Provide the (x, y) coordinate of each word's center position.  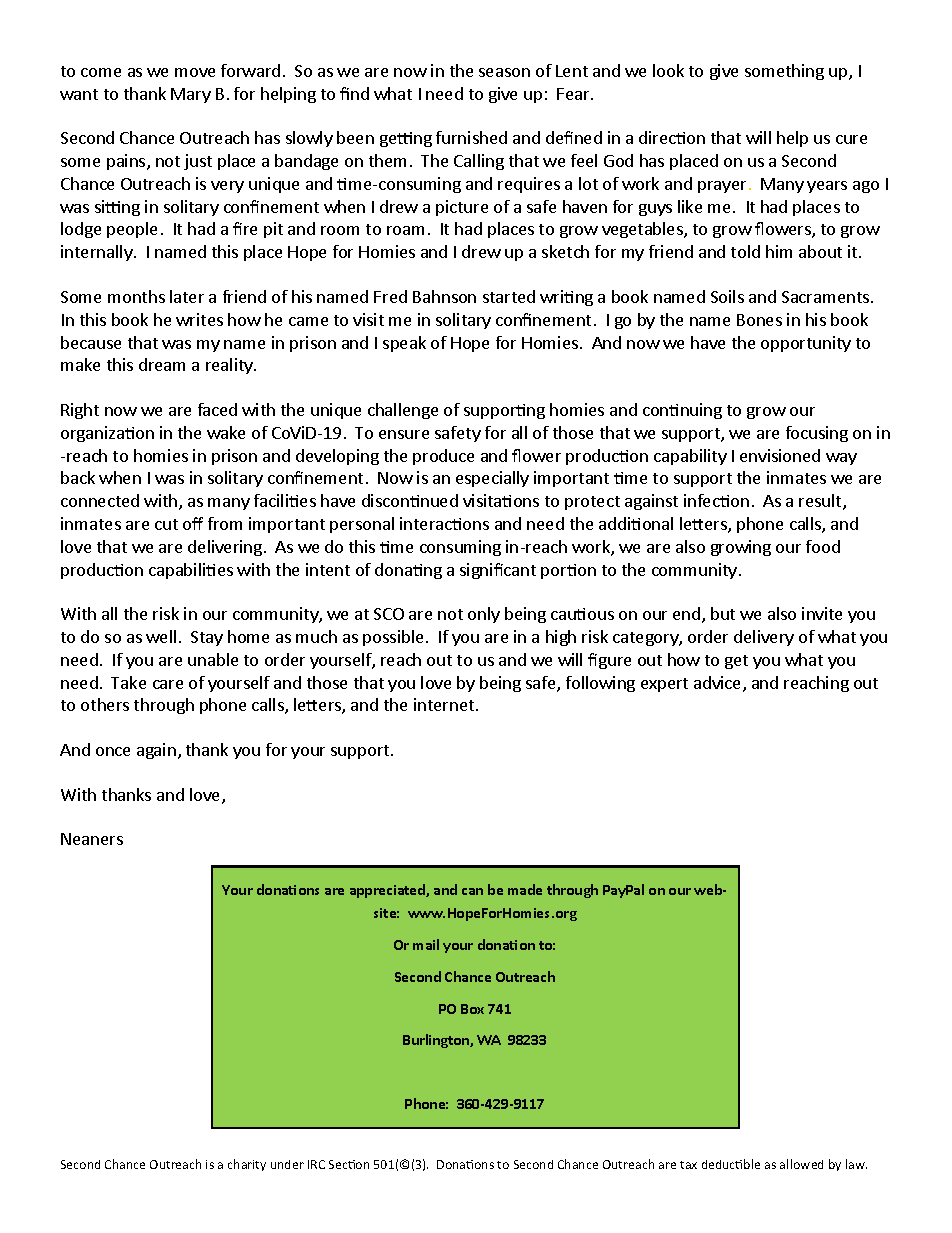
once (113, 751)
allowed (801, 1164)
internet (444, 704)
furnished (471, 137)
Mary (191, 95)
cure (851, 139)
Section (349, 1164)
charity (247, 1165)
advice (719, 684)
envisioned (780, 455)
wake (226, 432)
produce (443, 457)
